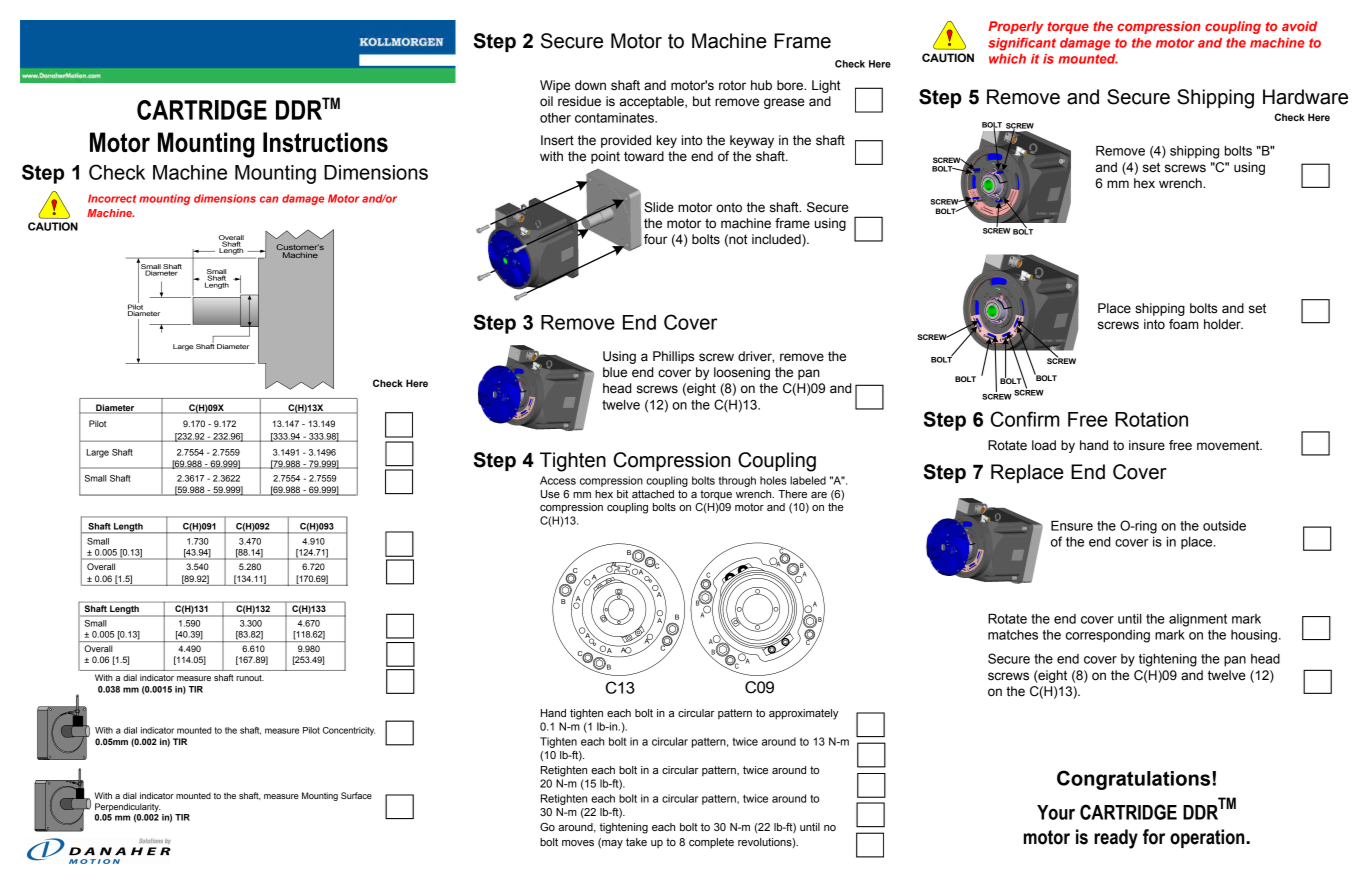 This screenshot has width=1372, height=887. What do you see at coordinates (356, 795) in the screenshot?
I see `Surface` at bounding box center [356, 795].
